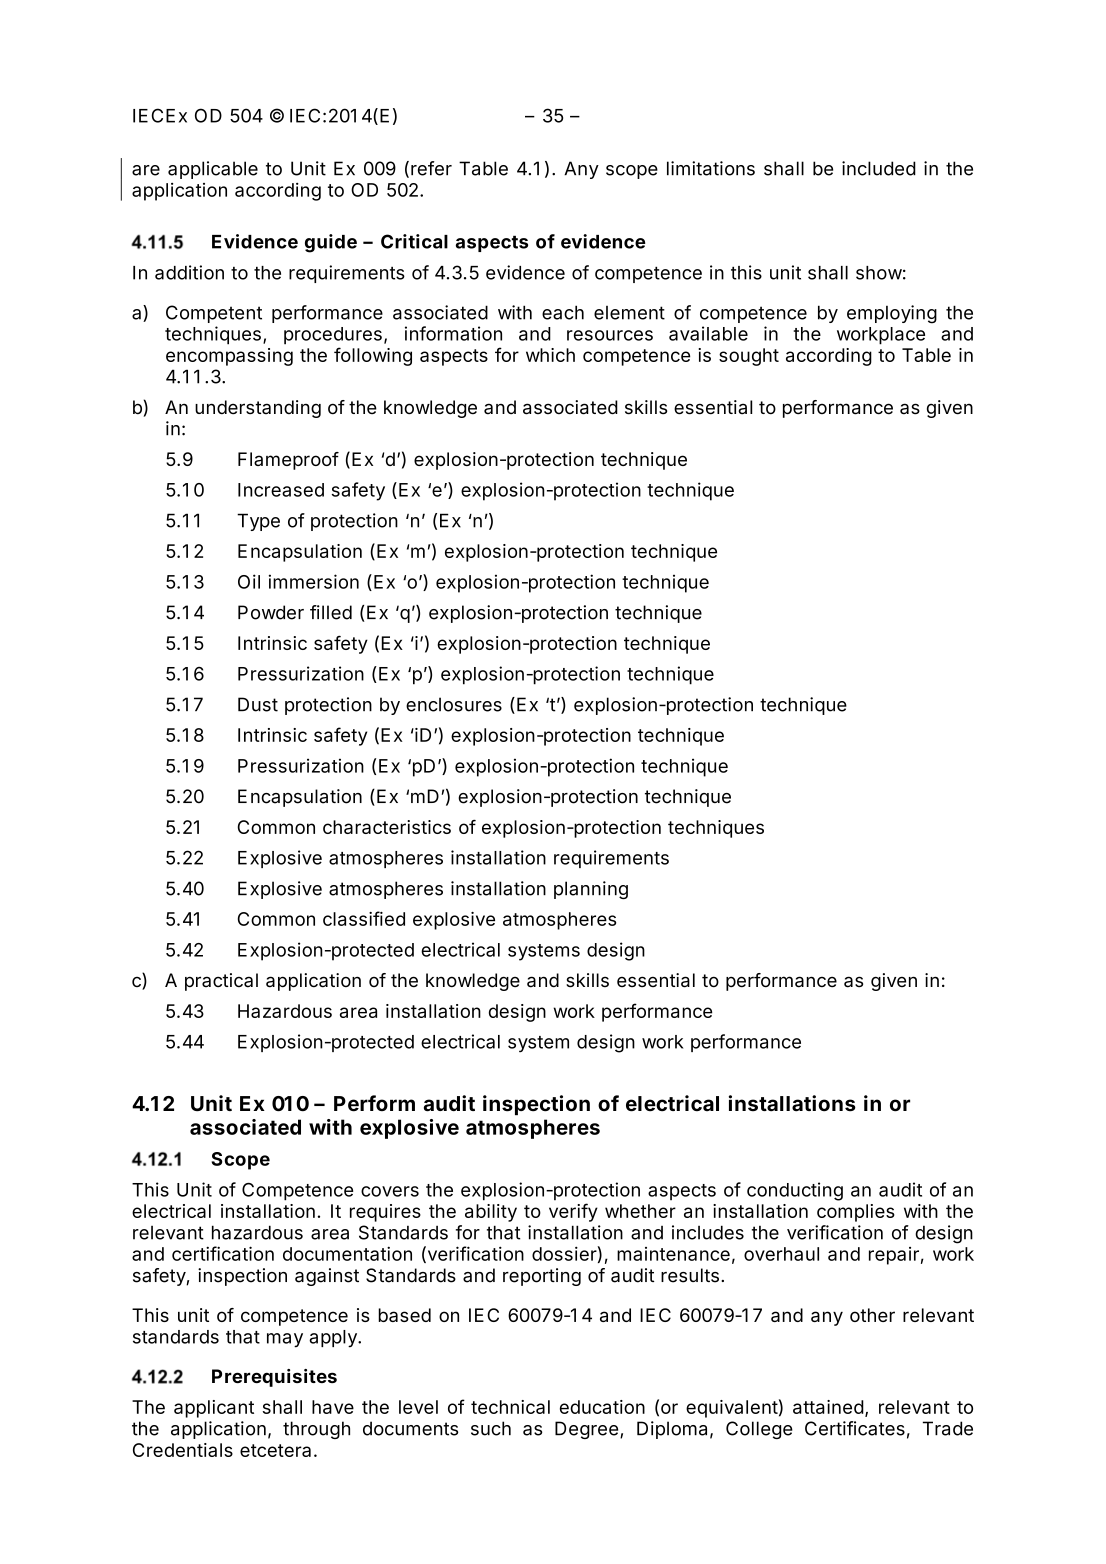  Describe the element at coordinates (795, 1191) in the screenshot. I see `conducting` at that location.
